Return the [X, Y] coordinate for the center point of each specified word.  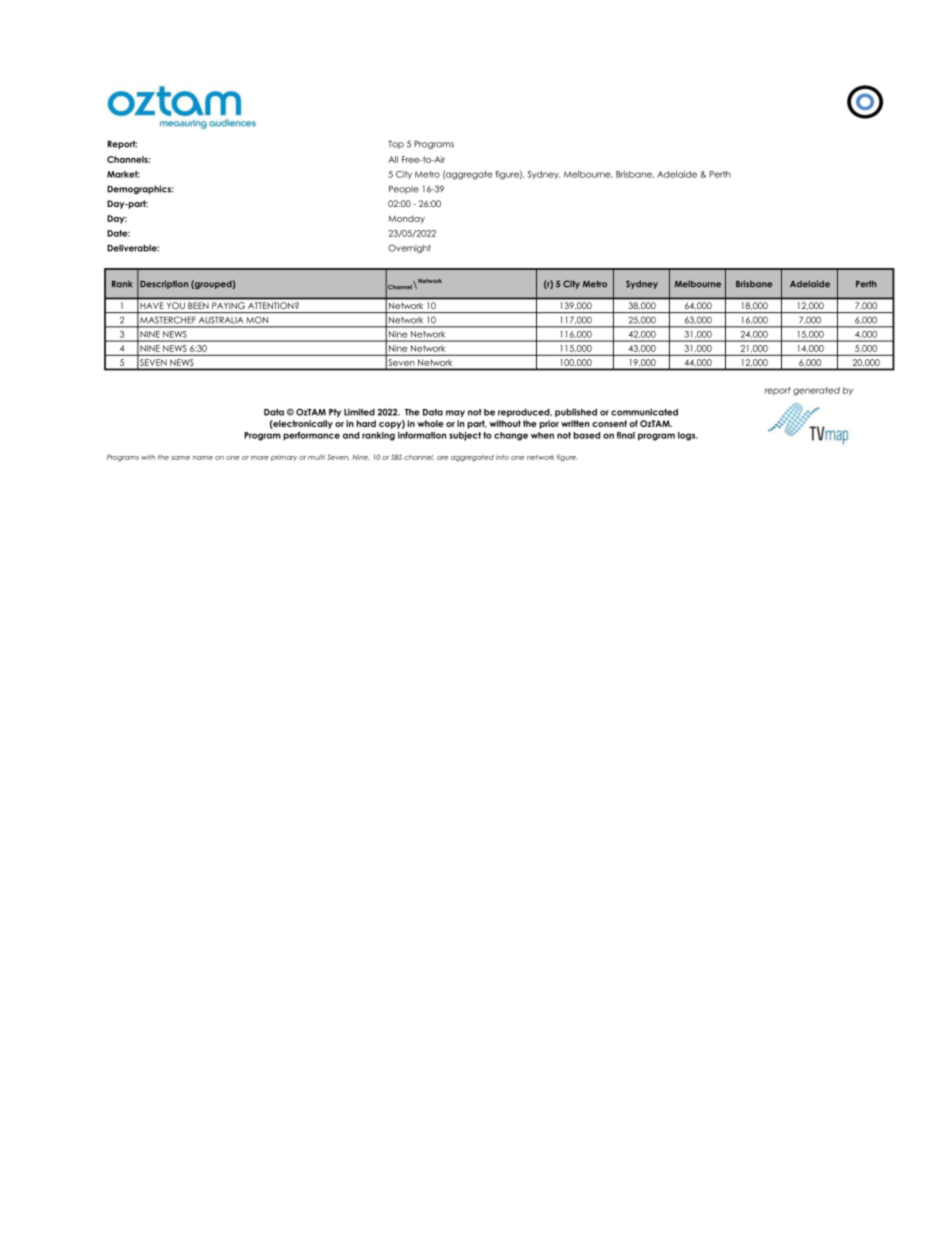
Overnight [409, 248]
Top [396, 144]
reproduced [525, 412]
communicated [644, 412]
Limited [359, 412]
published [576, 412]
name [202, 458]
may [455, 413]
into [502, 457]
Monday [406, 219]
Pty [335, 413]
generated [816, 391]
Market [123, 174]
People [404, 189]
